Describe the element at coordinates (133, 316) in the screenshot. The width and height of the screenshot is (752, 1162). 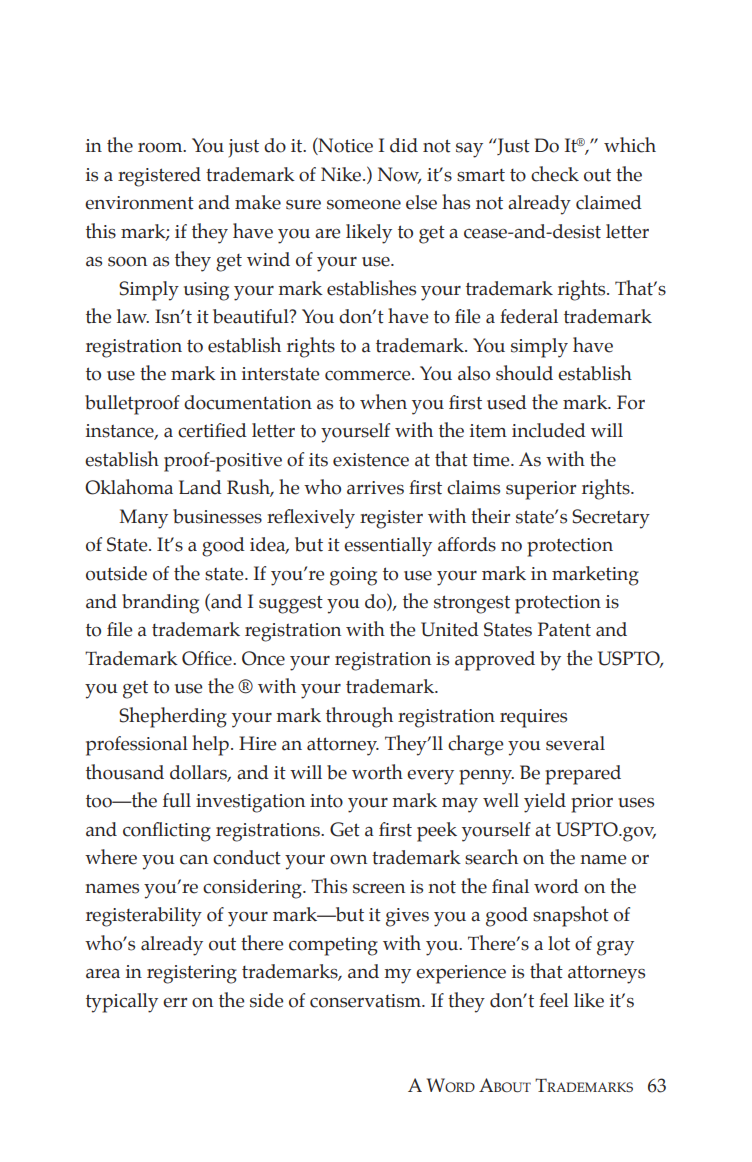
I see `law` at that location.
